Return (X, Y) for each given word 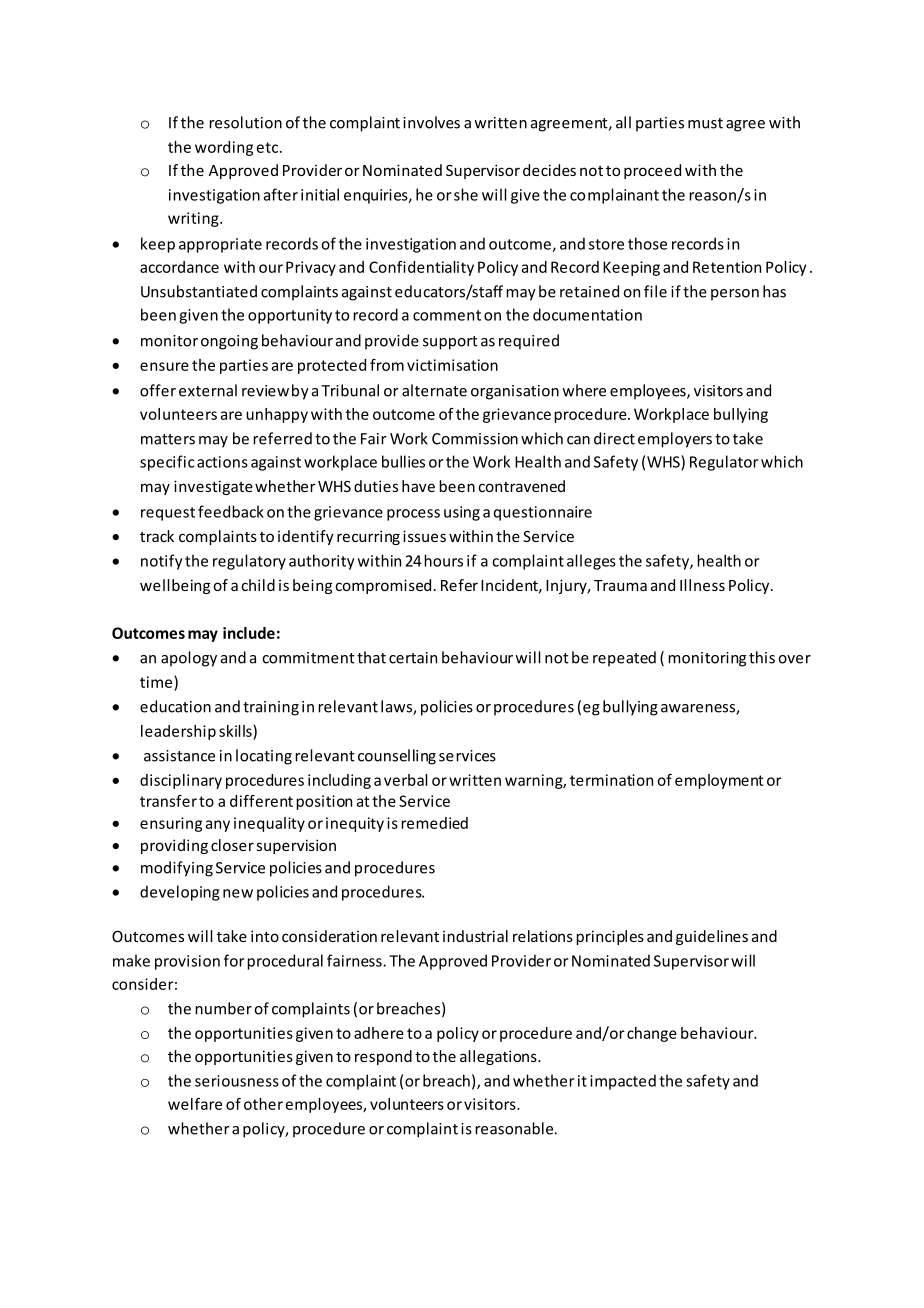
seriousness (237, 1081)
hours (443, 560)
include (249, 633)
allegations (499, 1057)
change (652, 1034)
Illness (702, 585)
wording (224, 148)
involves (431, 122)
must (705, 123)
